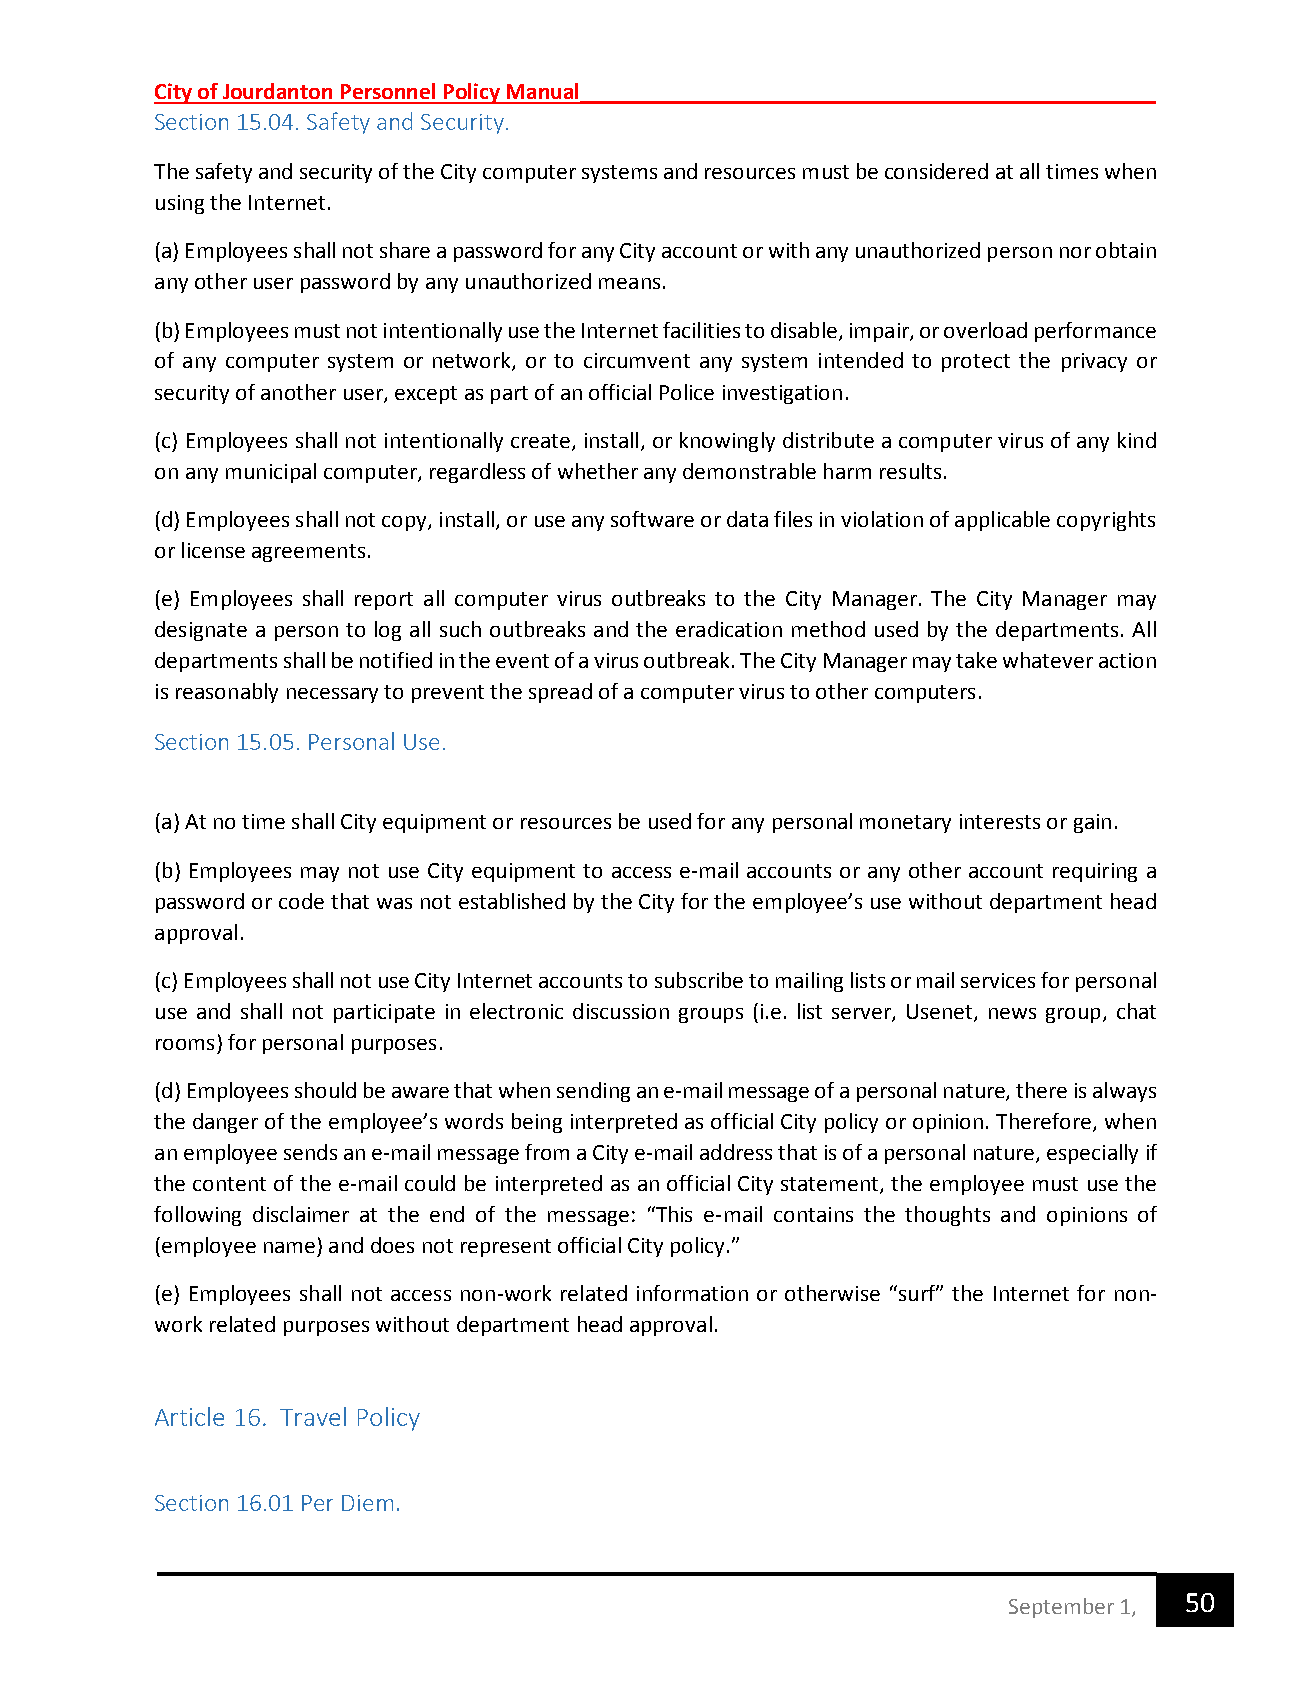  I want to click on nor, so click(1075, 252).
